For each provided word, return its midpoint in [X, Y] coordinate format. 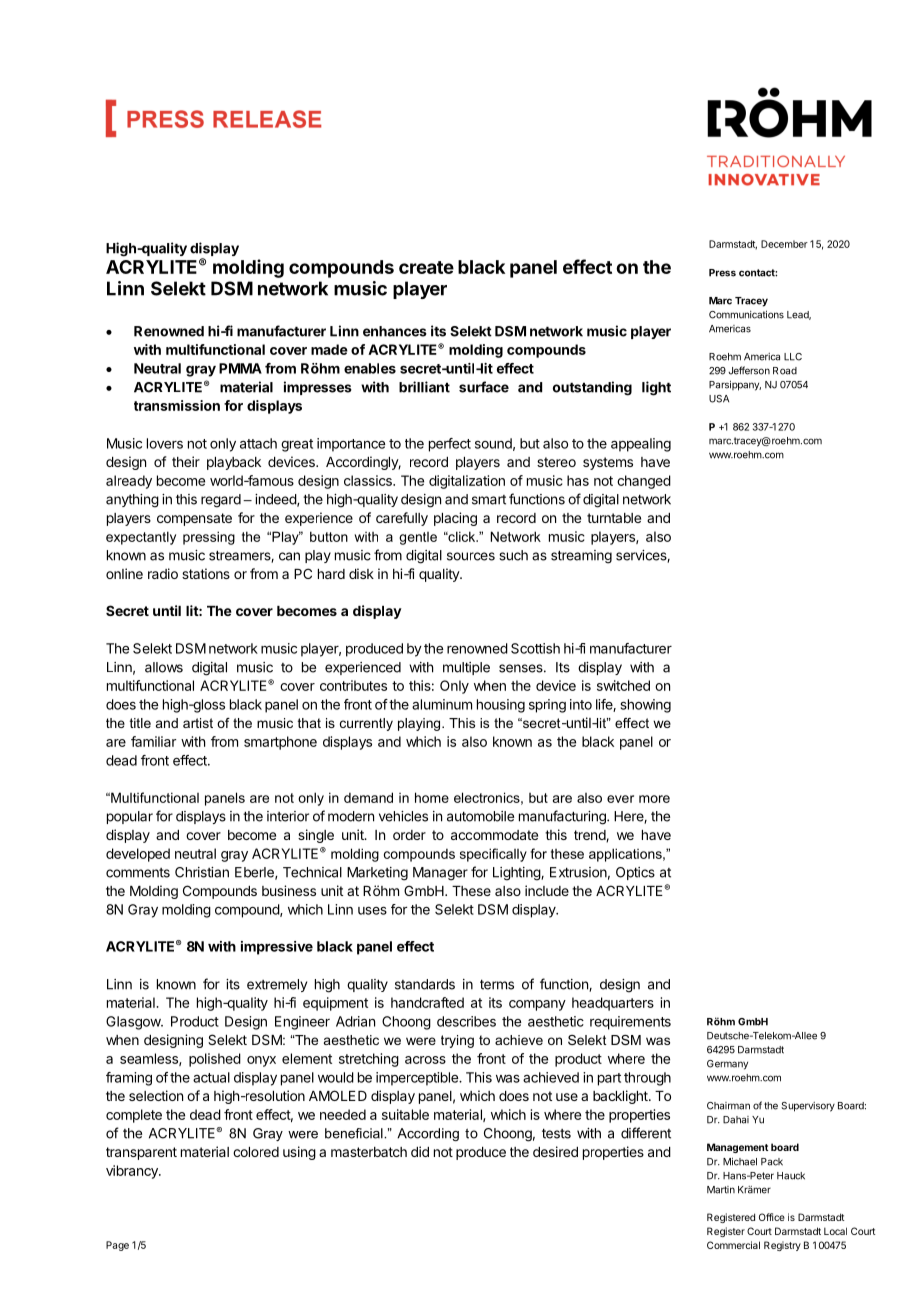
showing [646, 706]
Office [772, 1217]
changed [644, 482]
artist [198, 723]
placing [455, 519]
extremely [277, 985]
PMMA [240, 368]
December [784, 244]
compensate [194, 519]
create [426, 267]
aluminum [442, 704]
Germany [727, 1065]
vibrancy [133, 1172]
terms [497, 984]
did [420, 1151]
